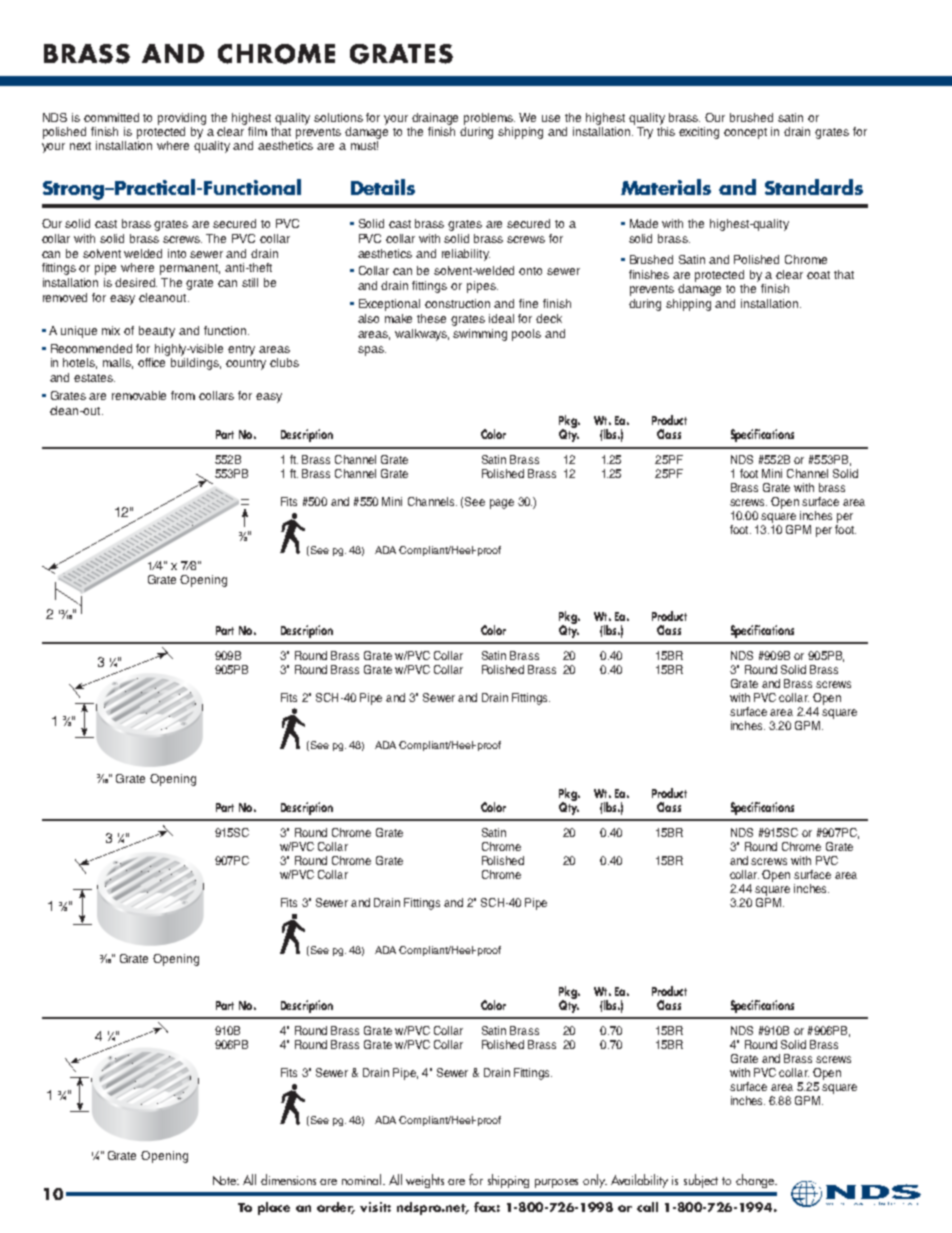 This document has width=952, height=1233. What do you see at coordinates (182, 120) in the document?
I see `providing` at bounding box center [182, 120].
